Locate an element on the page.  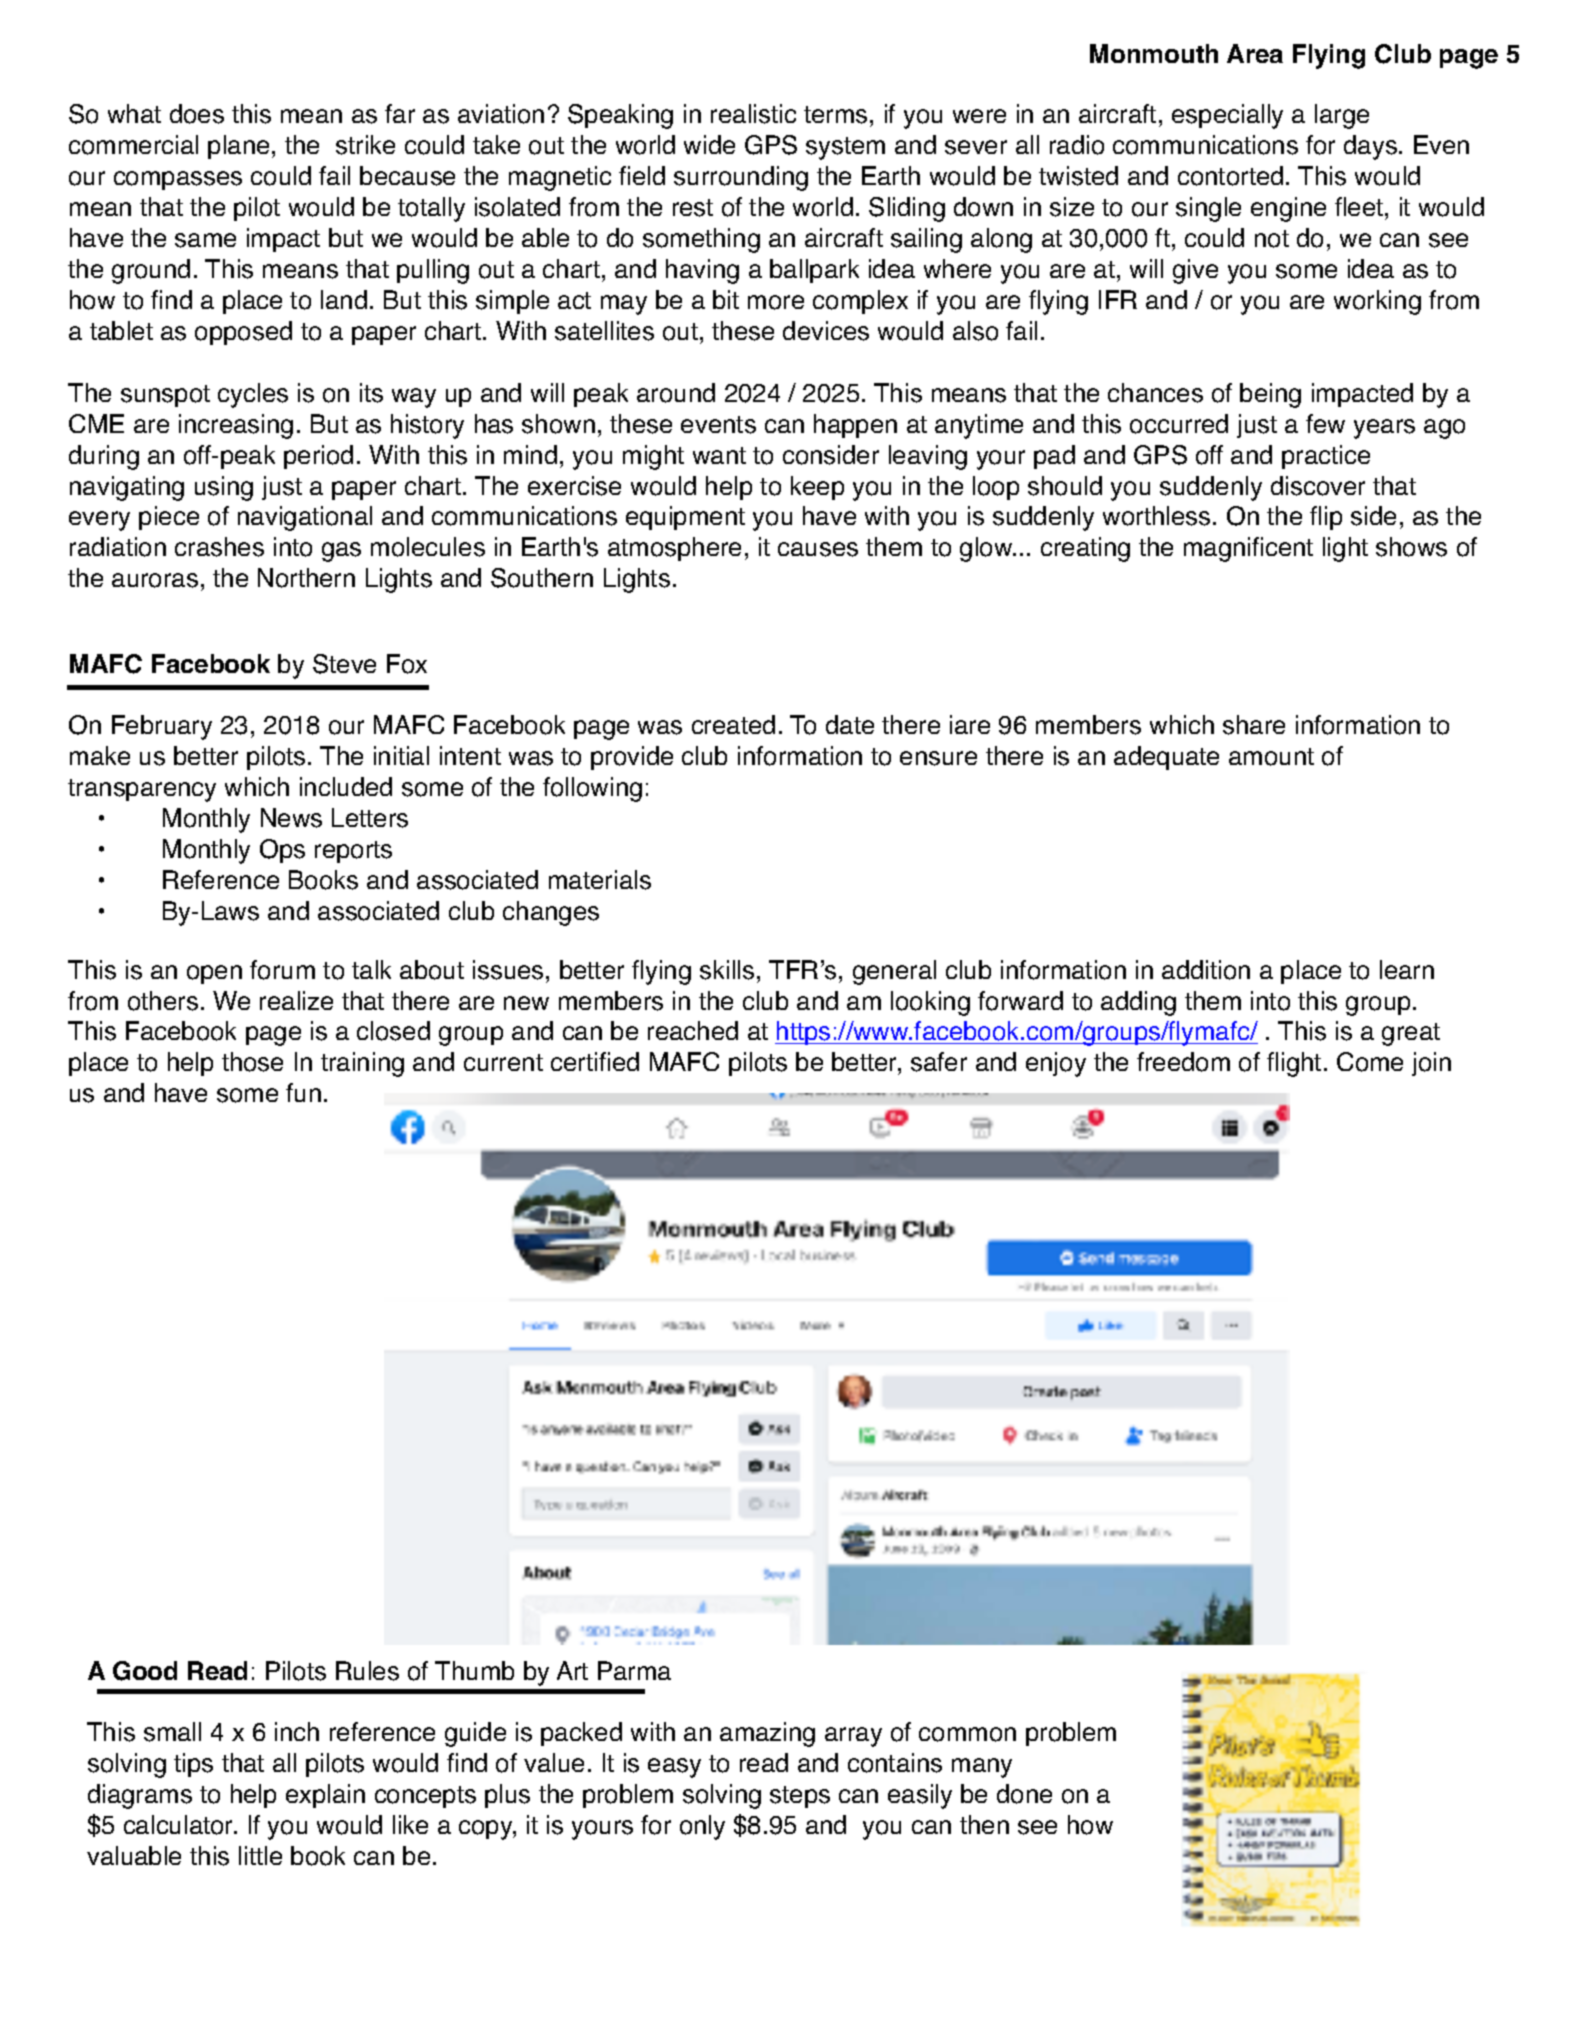
does is located at coordinates (197, 114).
